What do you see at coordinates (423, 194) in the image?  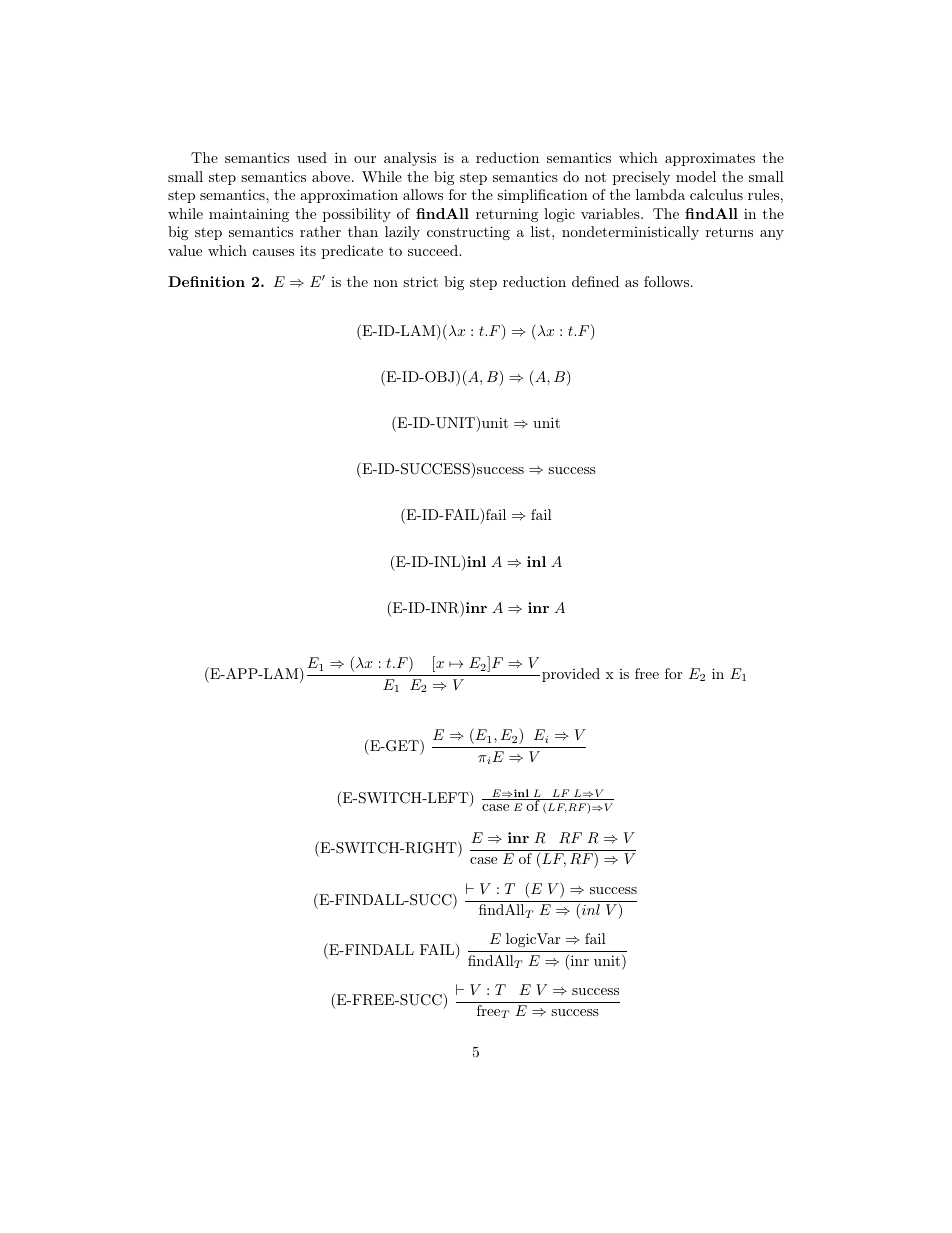 I see `allows` at bounding box center [423, 194].
